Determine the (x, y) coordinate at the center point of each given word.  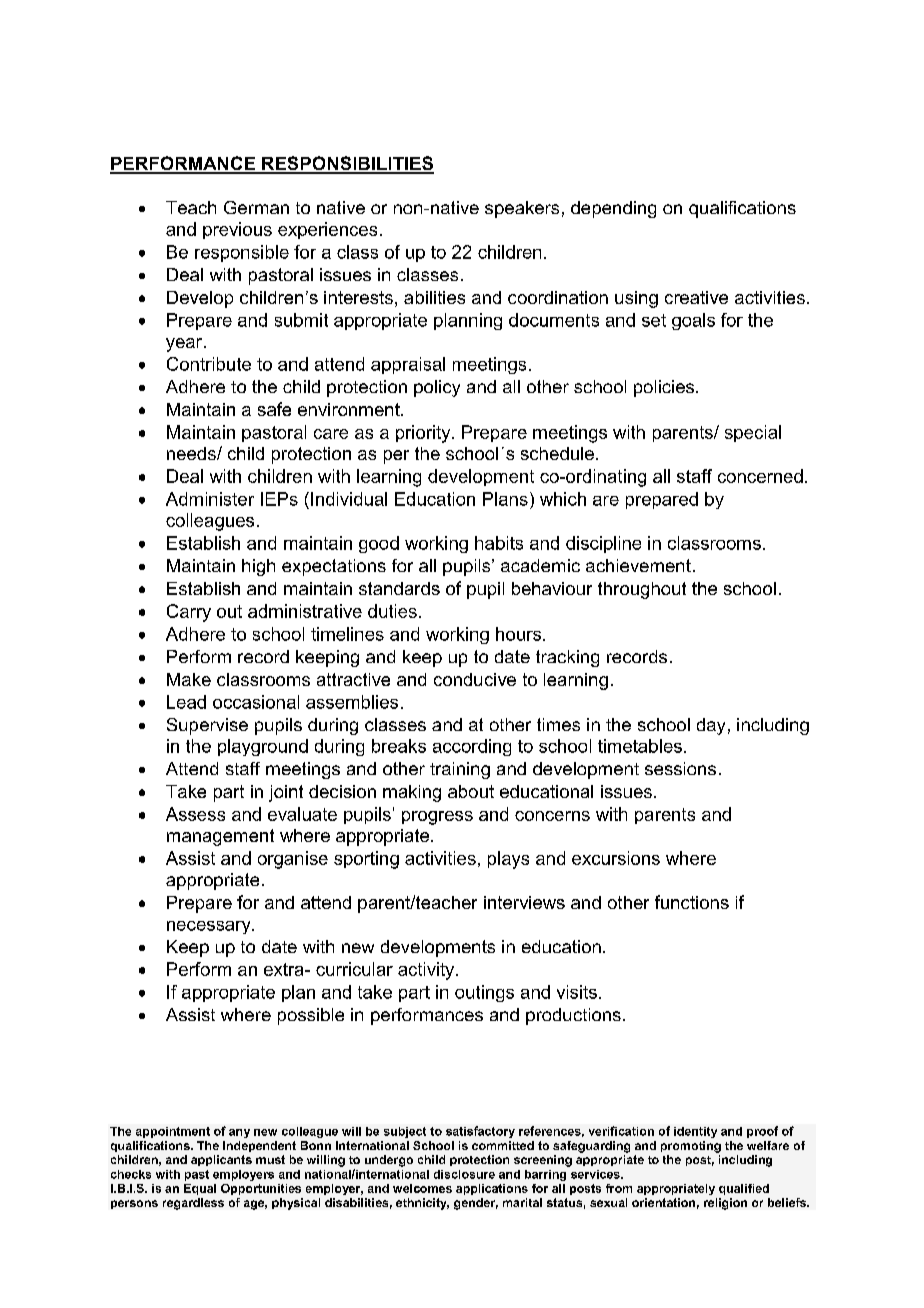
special (753, 433)
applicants (221, 1160)
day (711, 726)
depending (613, 209)
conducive (475, 679)
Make (189, 679)
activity (427, 971)
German (256, 207)
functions (692, 902)
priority (424, 434)
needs (192, 453)
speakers (522, 209)
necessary (210, 927)
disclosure (464, 1174)
